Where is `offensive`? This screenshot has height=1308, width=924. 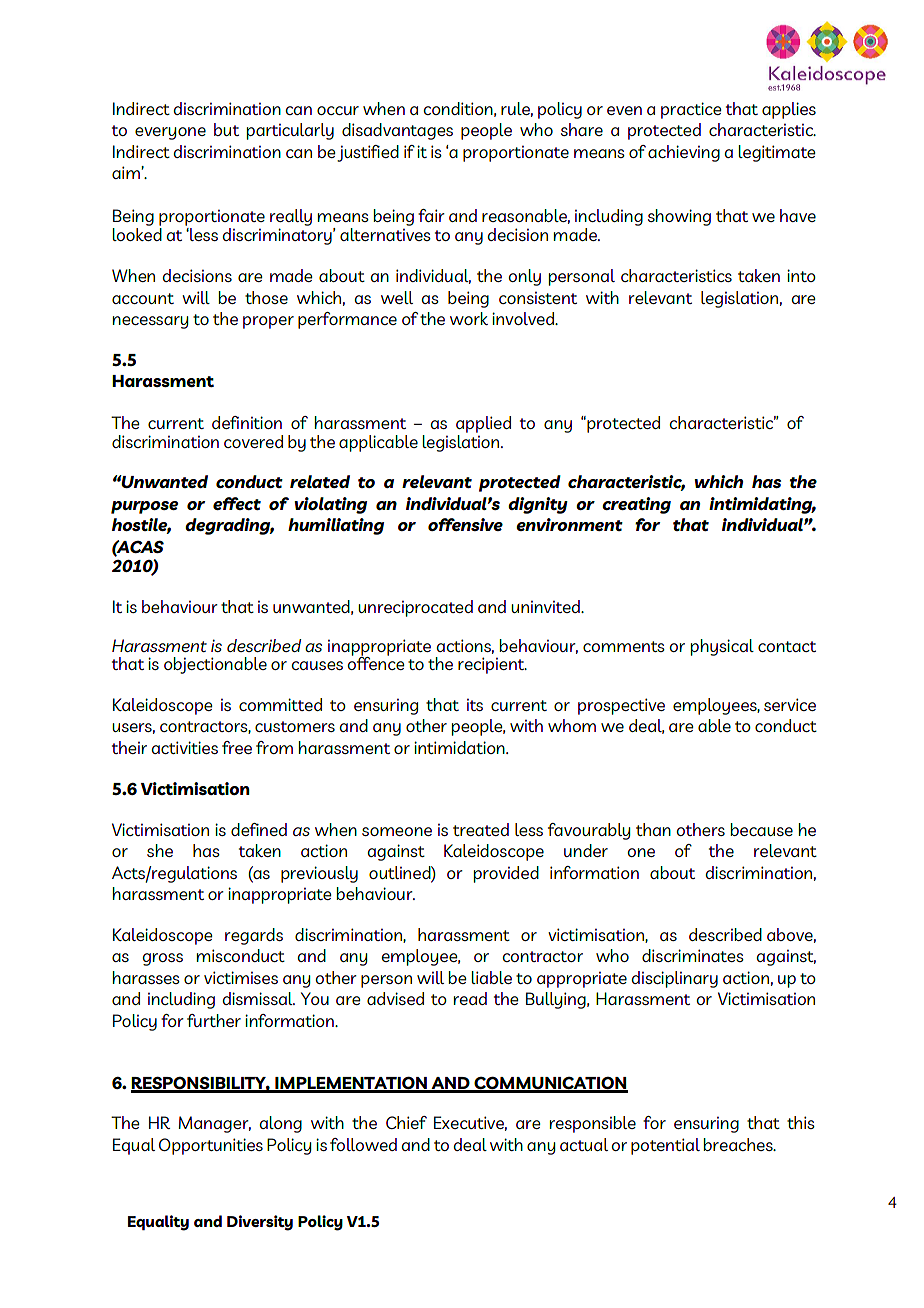
offensive is located at coordinates (465, 524).
